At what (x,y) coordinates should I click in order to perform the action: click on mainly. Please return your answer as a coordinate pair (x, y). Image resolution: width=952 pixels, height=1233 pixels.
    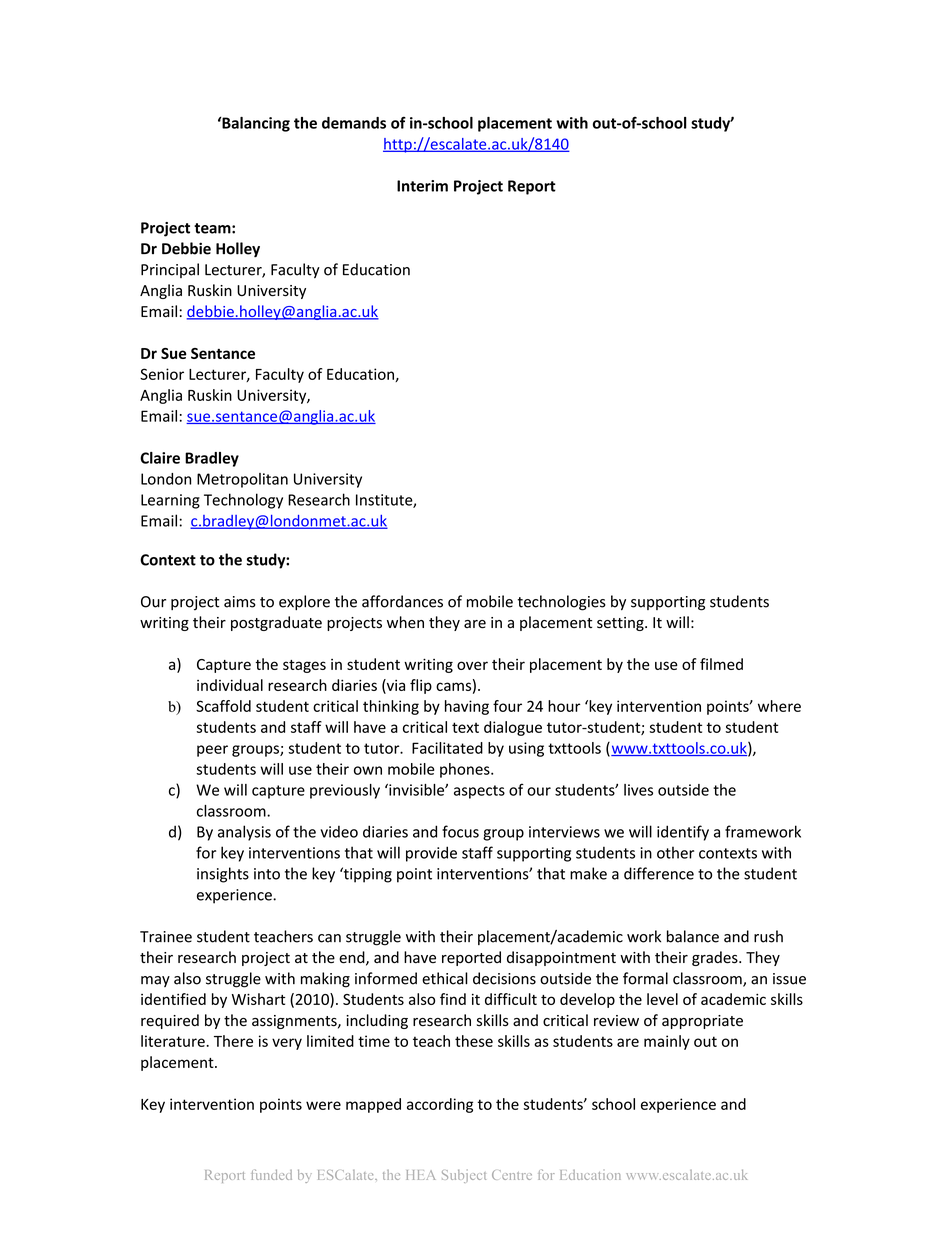
    Looking at the image, I should click on (667, 1042).
